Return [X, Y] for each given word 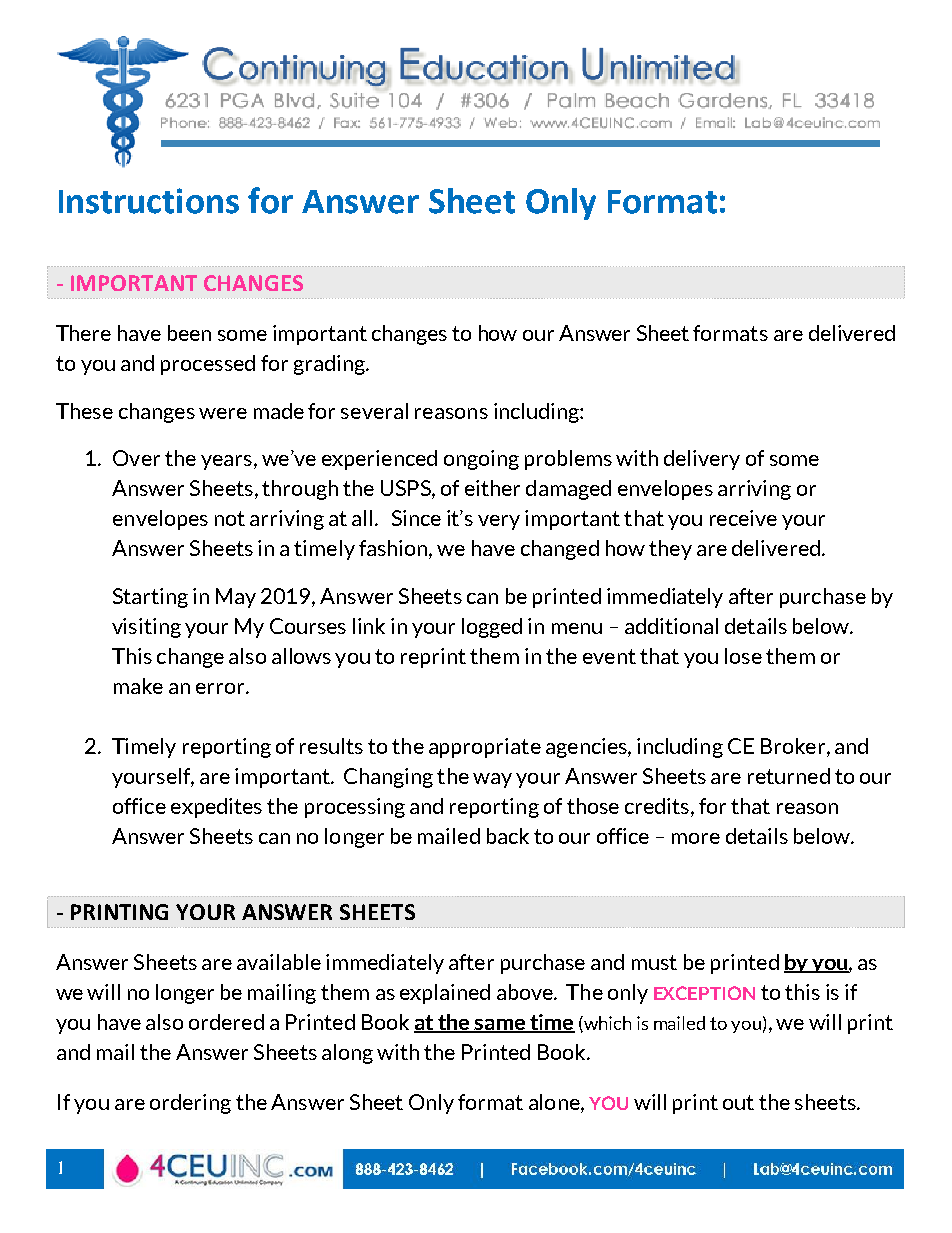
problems [568, 460]
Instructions [149, 201]
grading [330, 365]
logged [492, 628]
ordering [190, 1104]
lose [743, 656]
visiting [146, 628]
